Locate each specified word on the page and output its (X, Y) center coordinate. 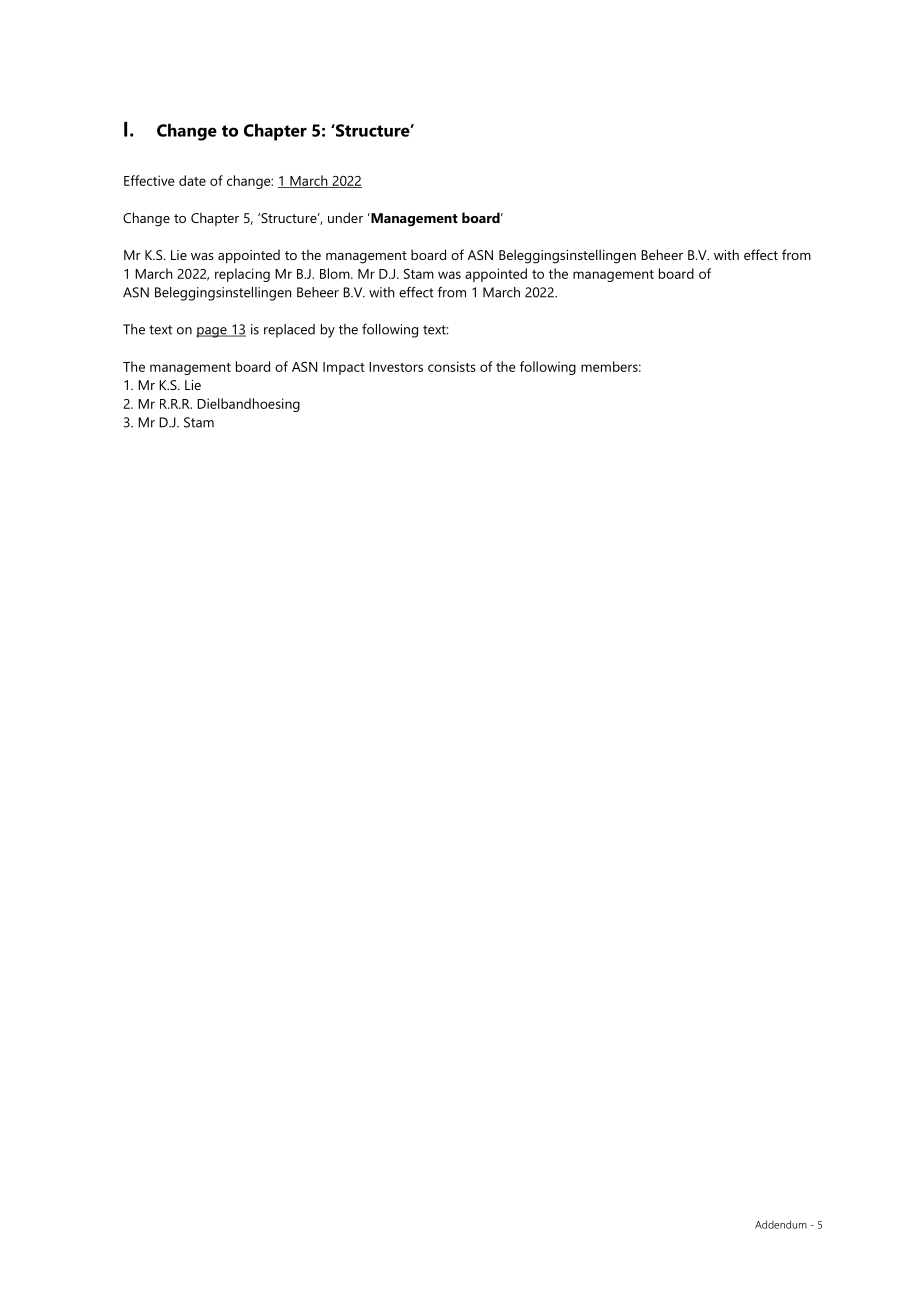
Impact (344, 368)
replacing (242, 275)
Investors (396, 367)
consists (452, 366)
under (345, 217)
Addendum (781, 1224)
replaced (289, 331)
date (192, 180)
